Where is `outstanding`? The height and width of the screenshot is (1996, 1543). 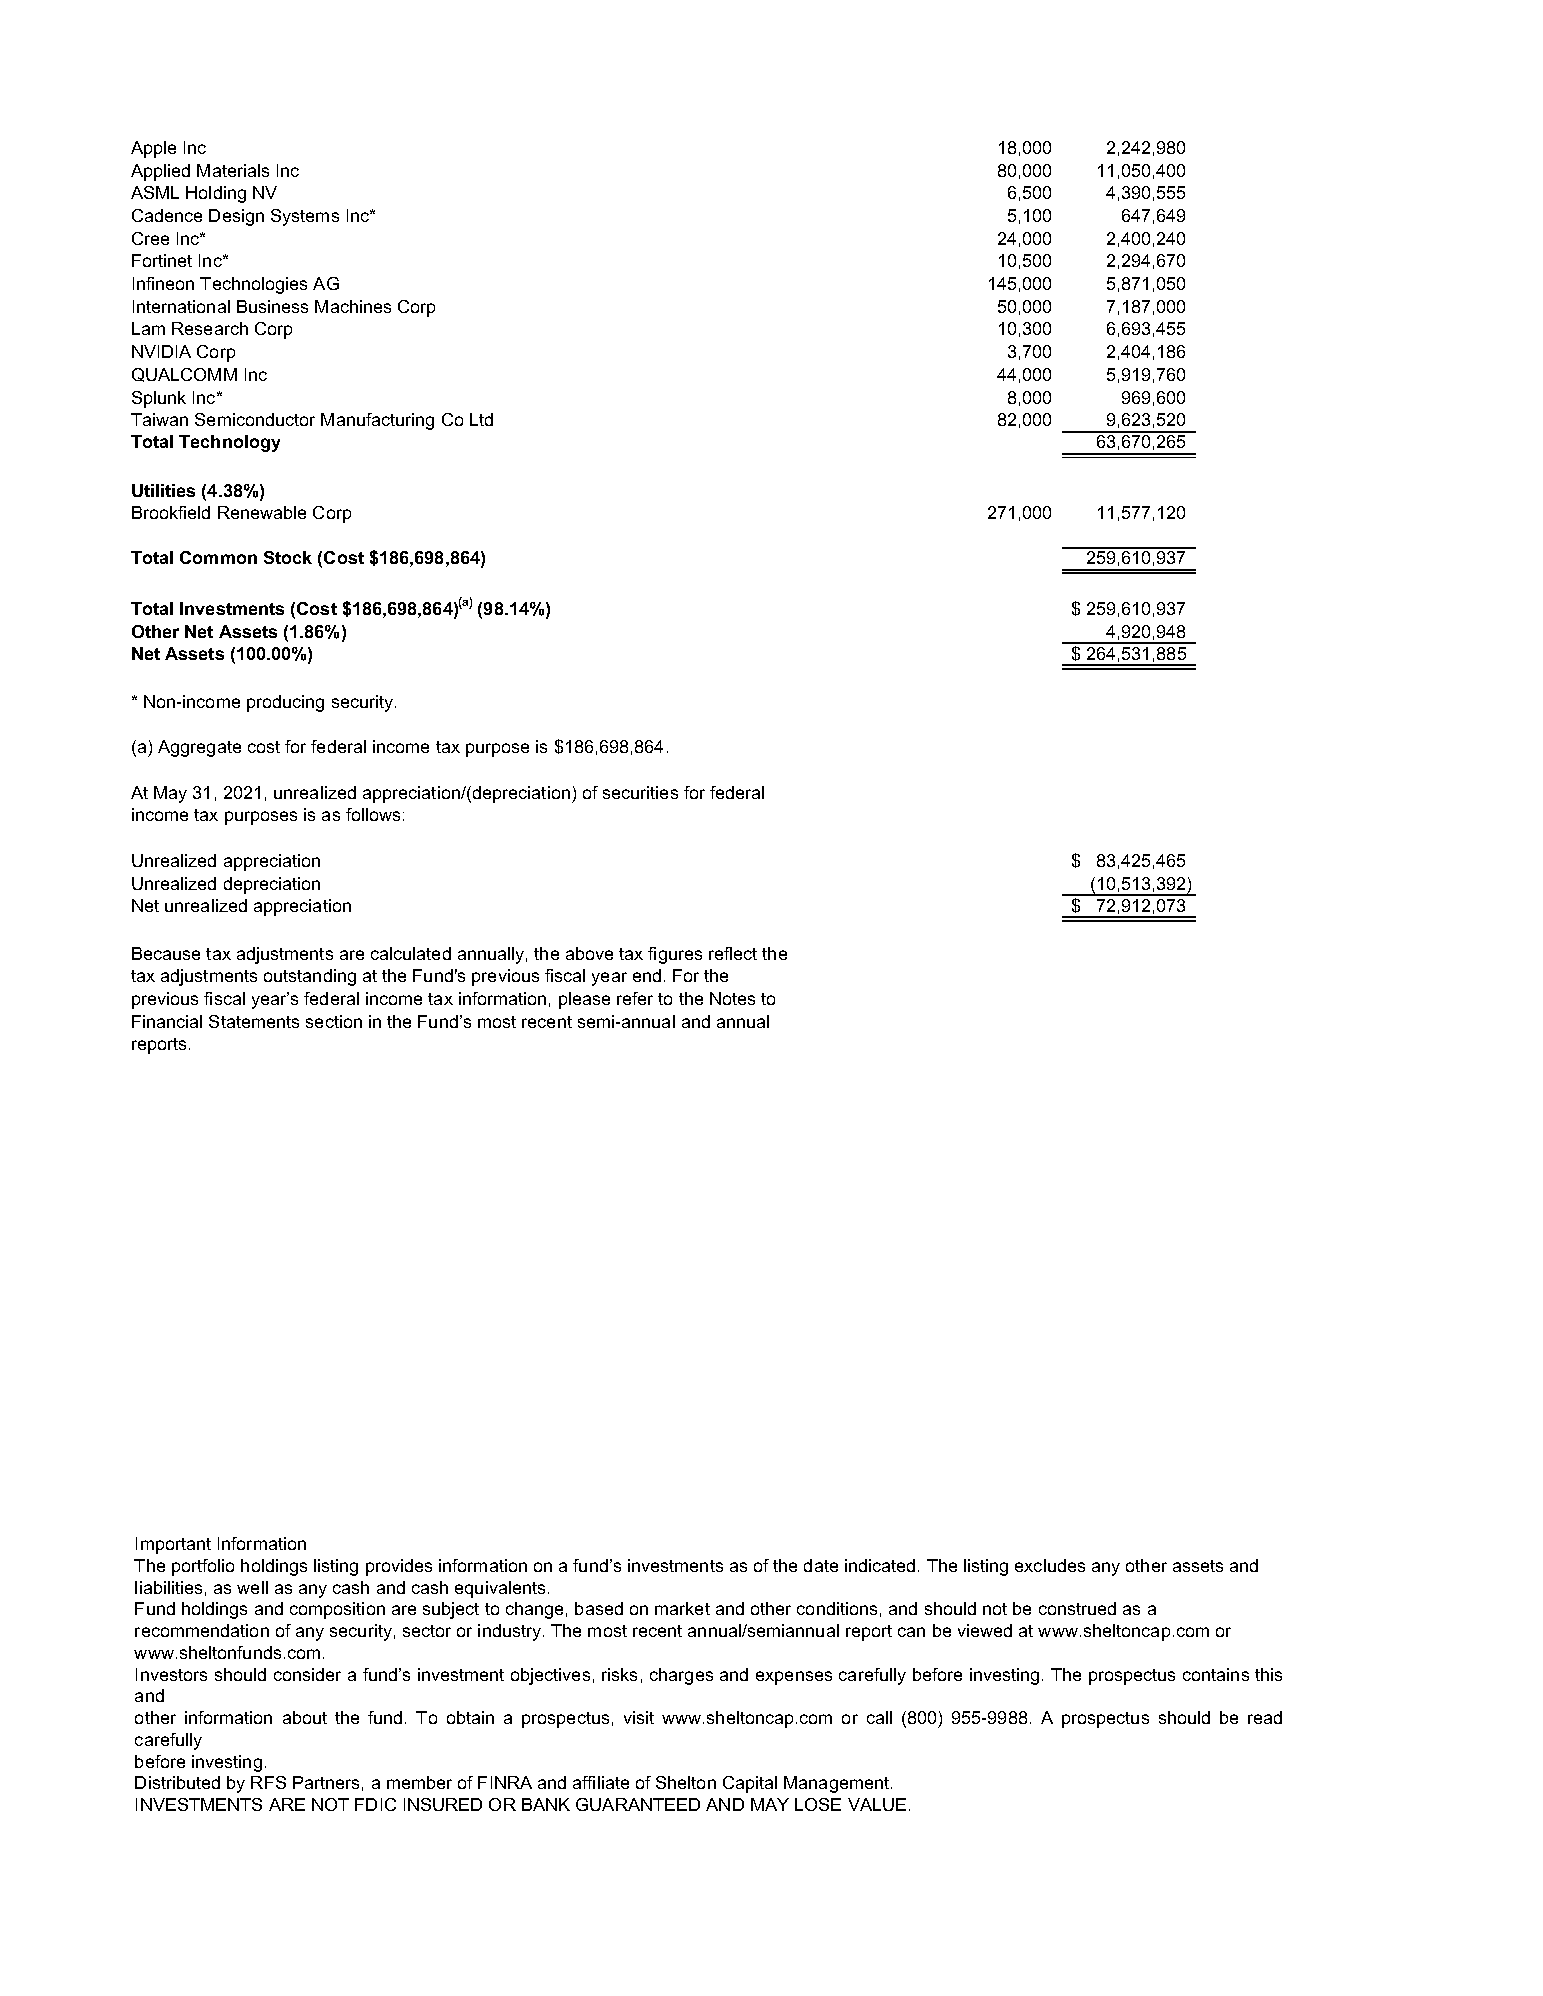
outstanding is located at coordinates (310, 977).
